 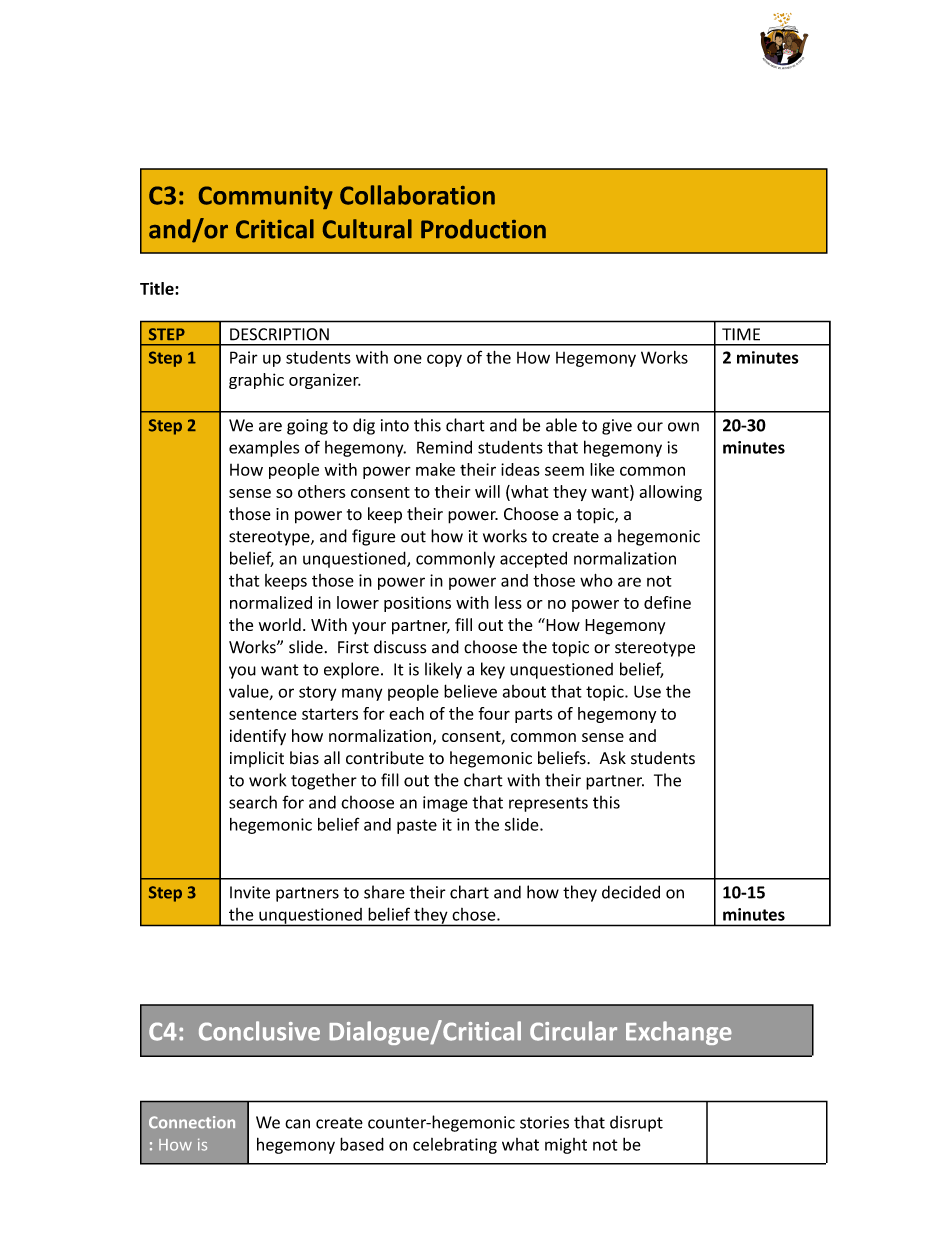 What do you see at coordinates (667, 602) in the image?
I see `define` at bounding box center [667, 602].
